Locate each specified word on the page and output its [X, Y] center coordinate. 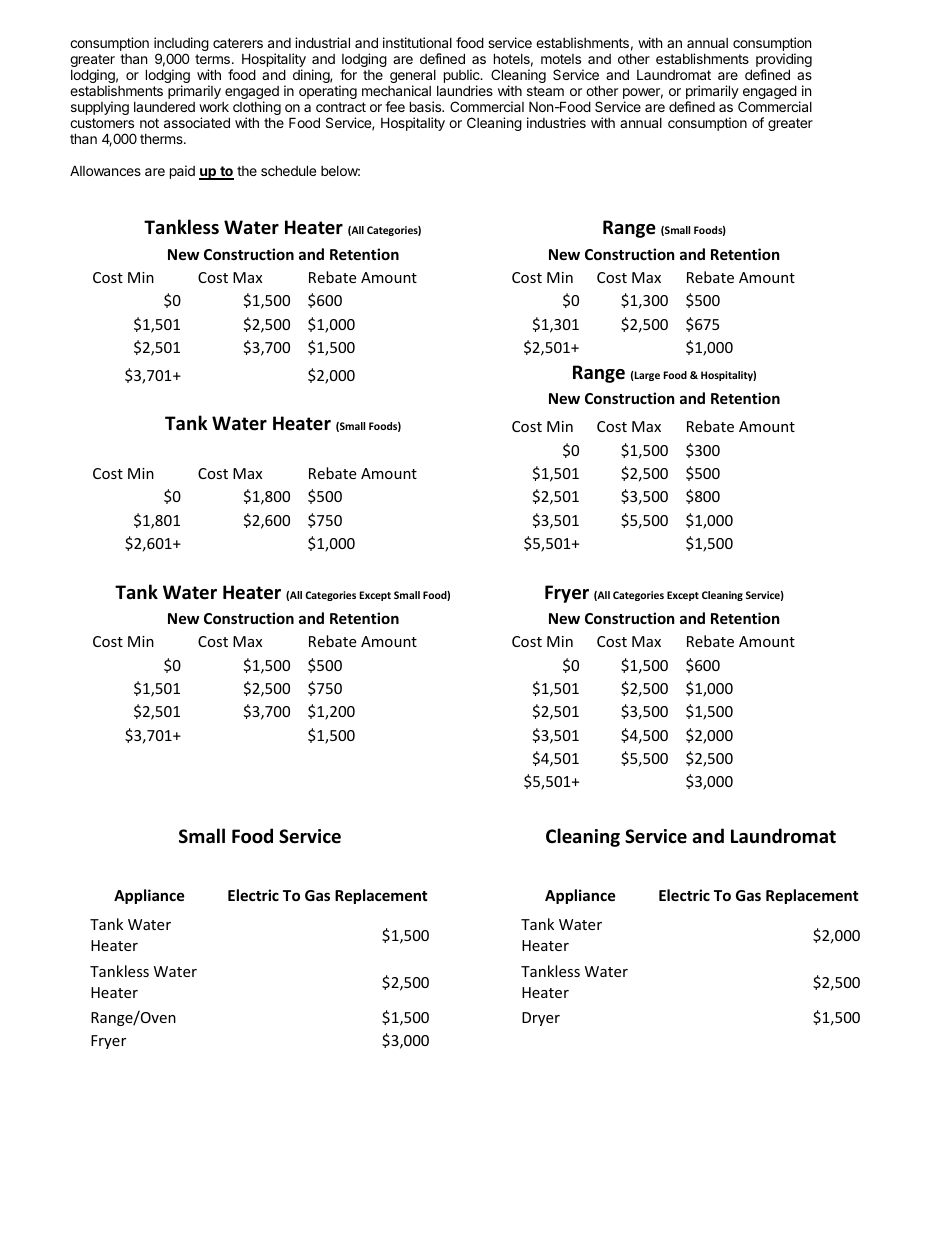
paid [182, 172]
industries [556, 122]
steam [545, 91]
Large [646, 376]
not [149, 123]
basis [427, 106]
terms [212, 59]
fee [395, 106]
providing [784, 61]
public [463, 77]
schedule [288, 170]
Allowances [105, 170]
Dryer [541, 1019]
